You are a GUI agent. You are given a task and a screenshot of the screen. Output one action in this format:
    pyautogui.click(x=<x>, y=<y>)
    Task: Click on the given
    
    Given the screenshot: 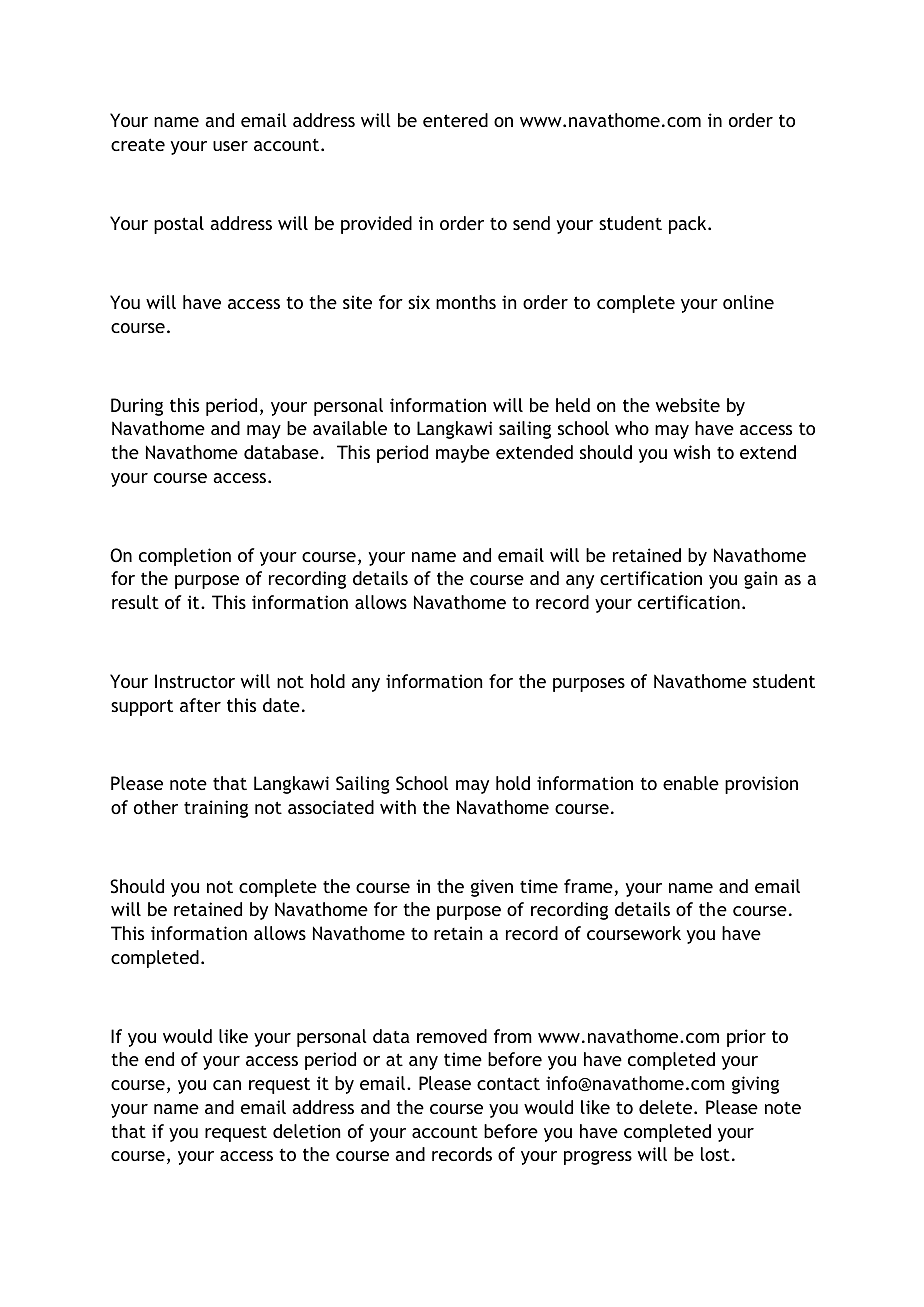 What is the action you would take?
    pyautogui.click(x=492, y=888)
